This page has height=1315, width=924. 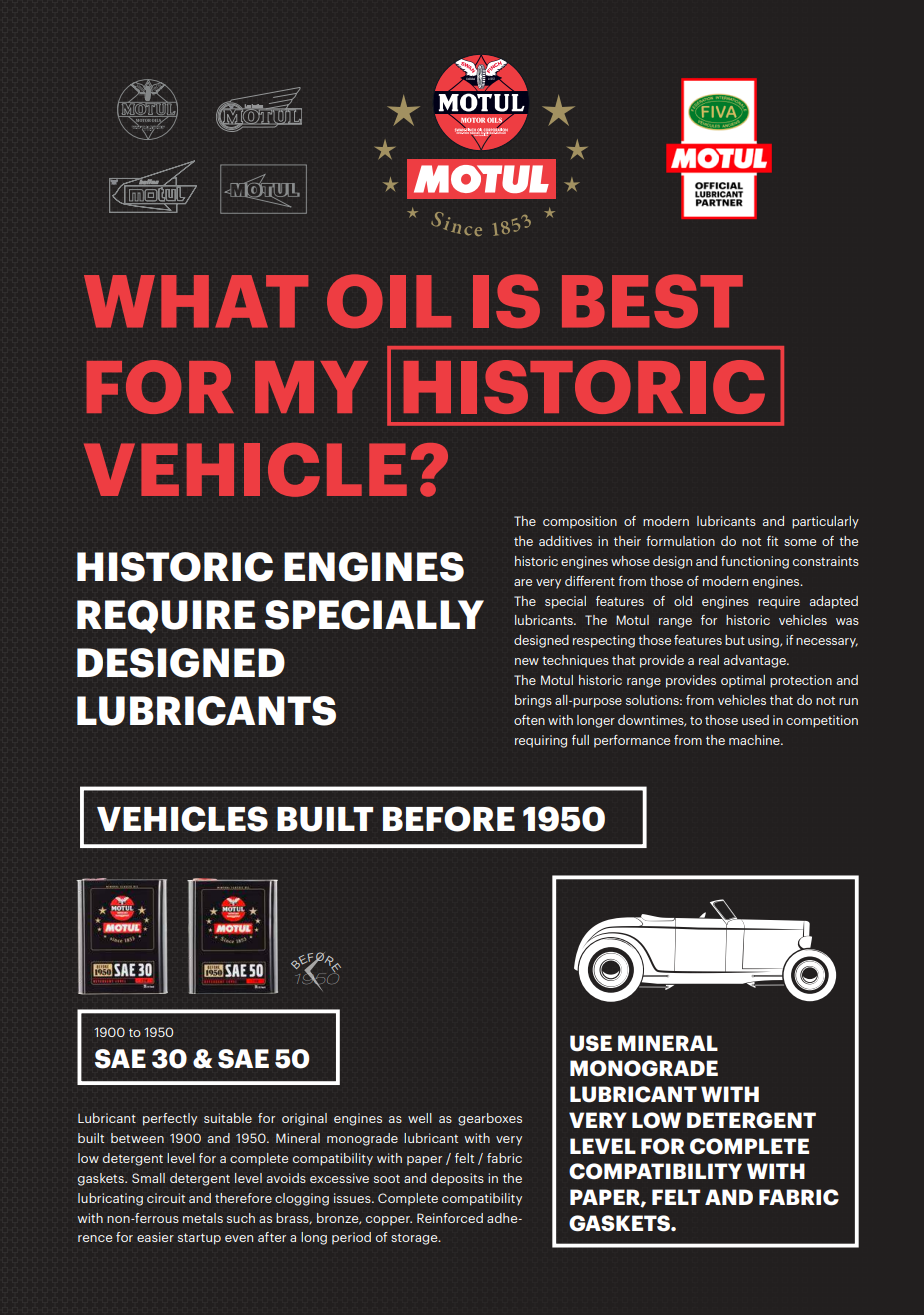 What do you see at coordinates (389, 301) in the page?
I see `OIL` at bounding box center [389, 301].
